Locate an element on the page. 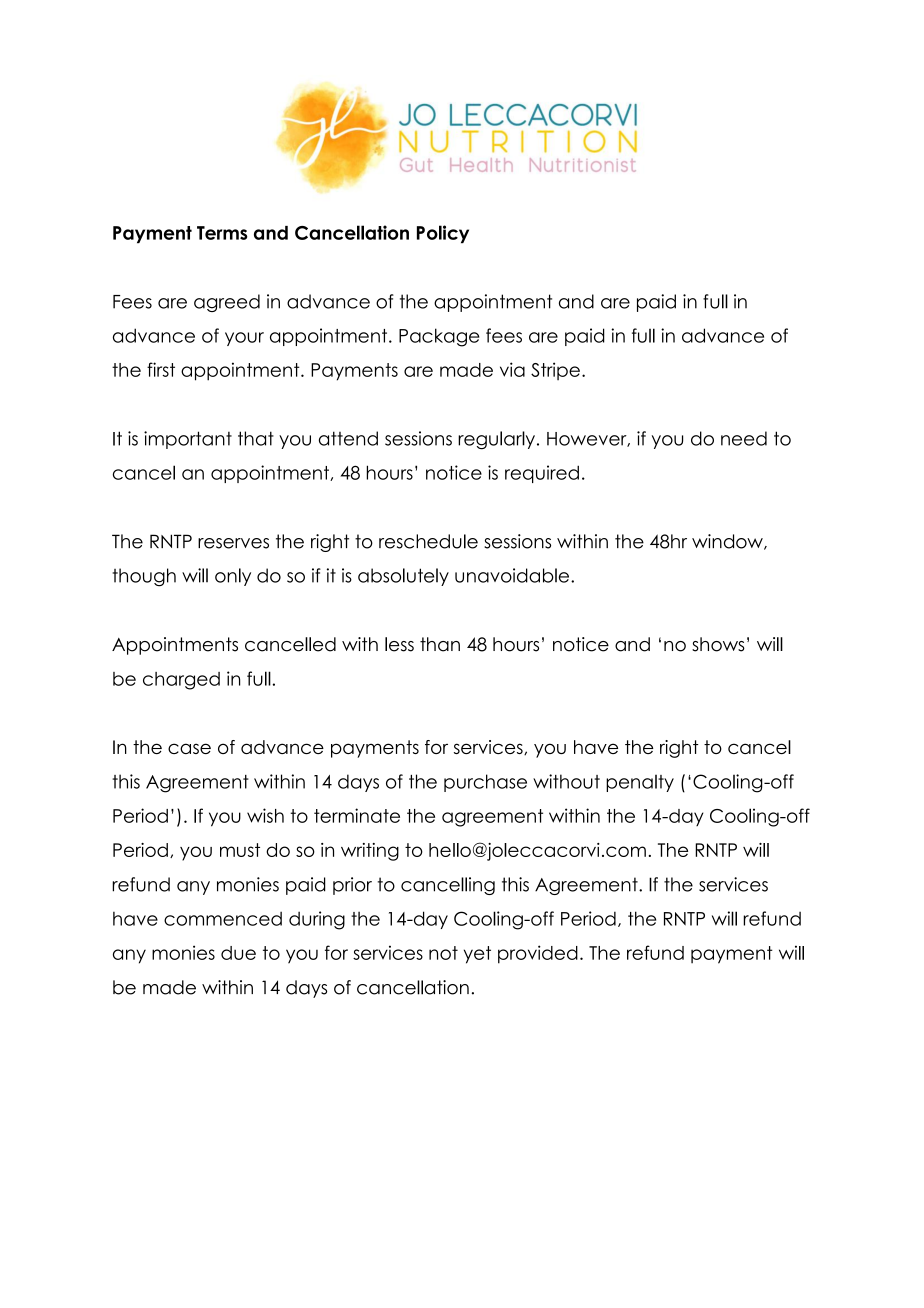  shows is located at coordinates (718, 644).
